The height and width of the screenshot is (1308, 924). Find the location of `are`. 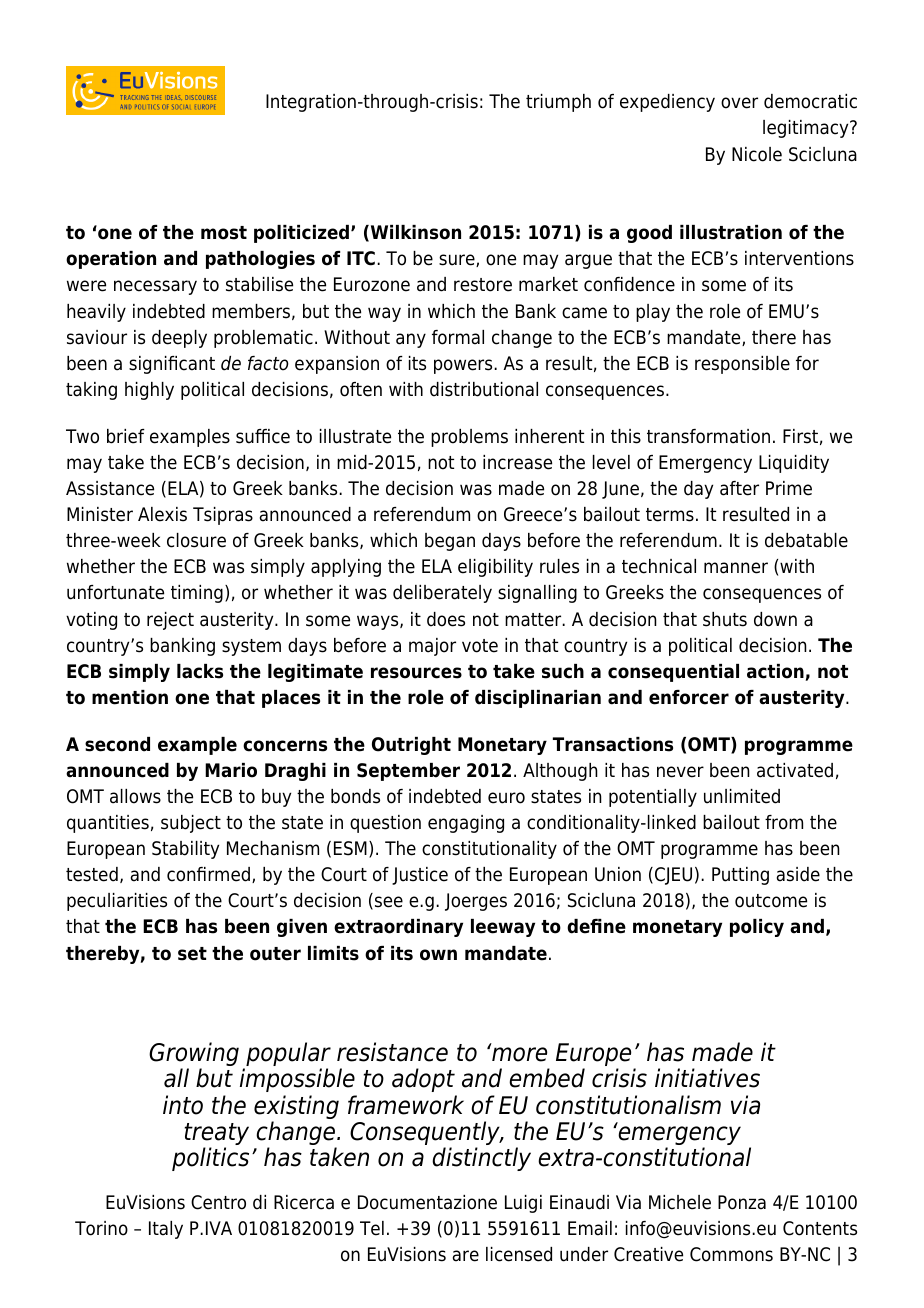

are is located at coordinates (466, 1256).
